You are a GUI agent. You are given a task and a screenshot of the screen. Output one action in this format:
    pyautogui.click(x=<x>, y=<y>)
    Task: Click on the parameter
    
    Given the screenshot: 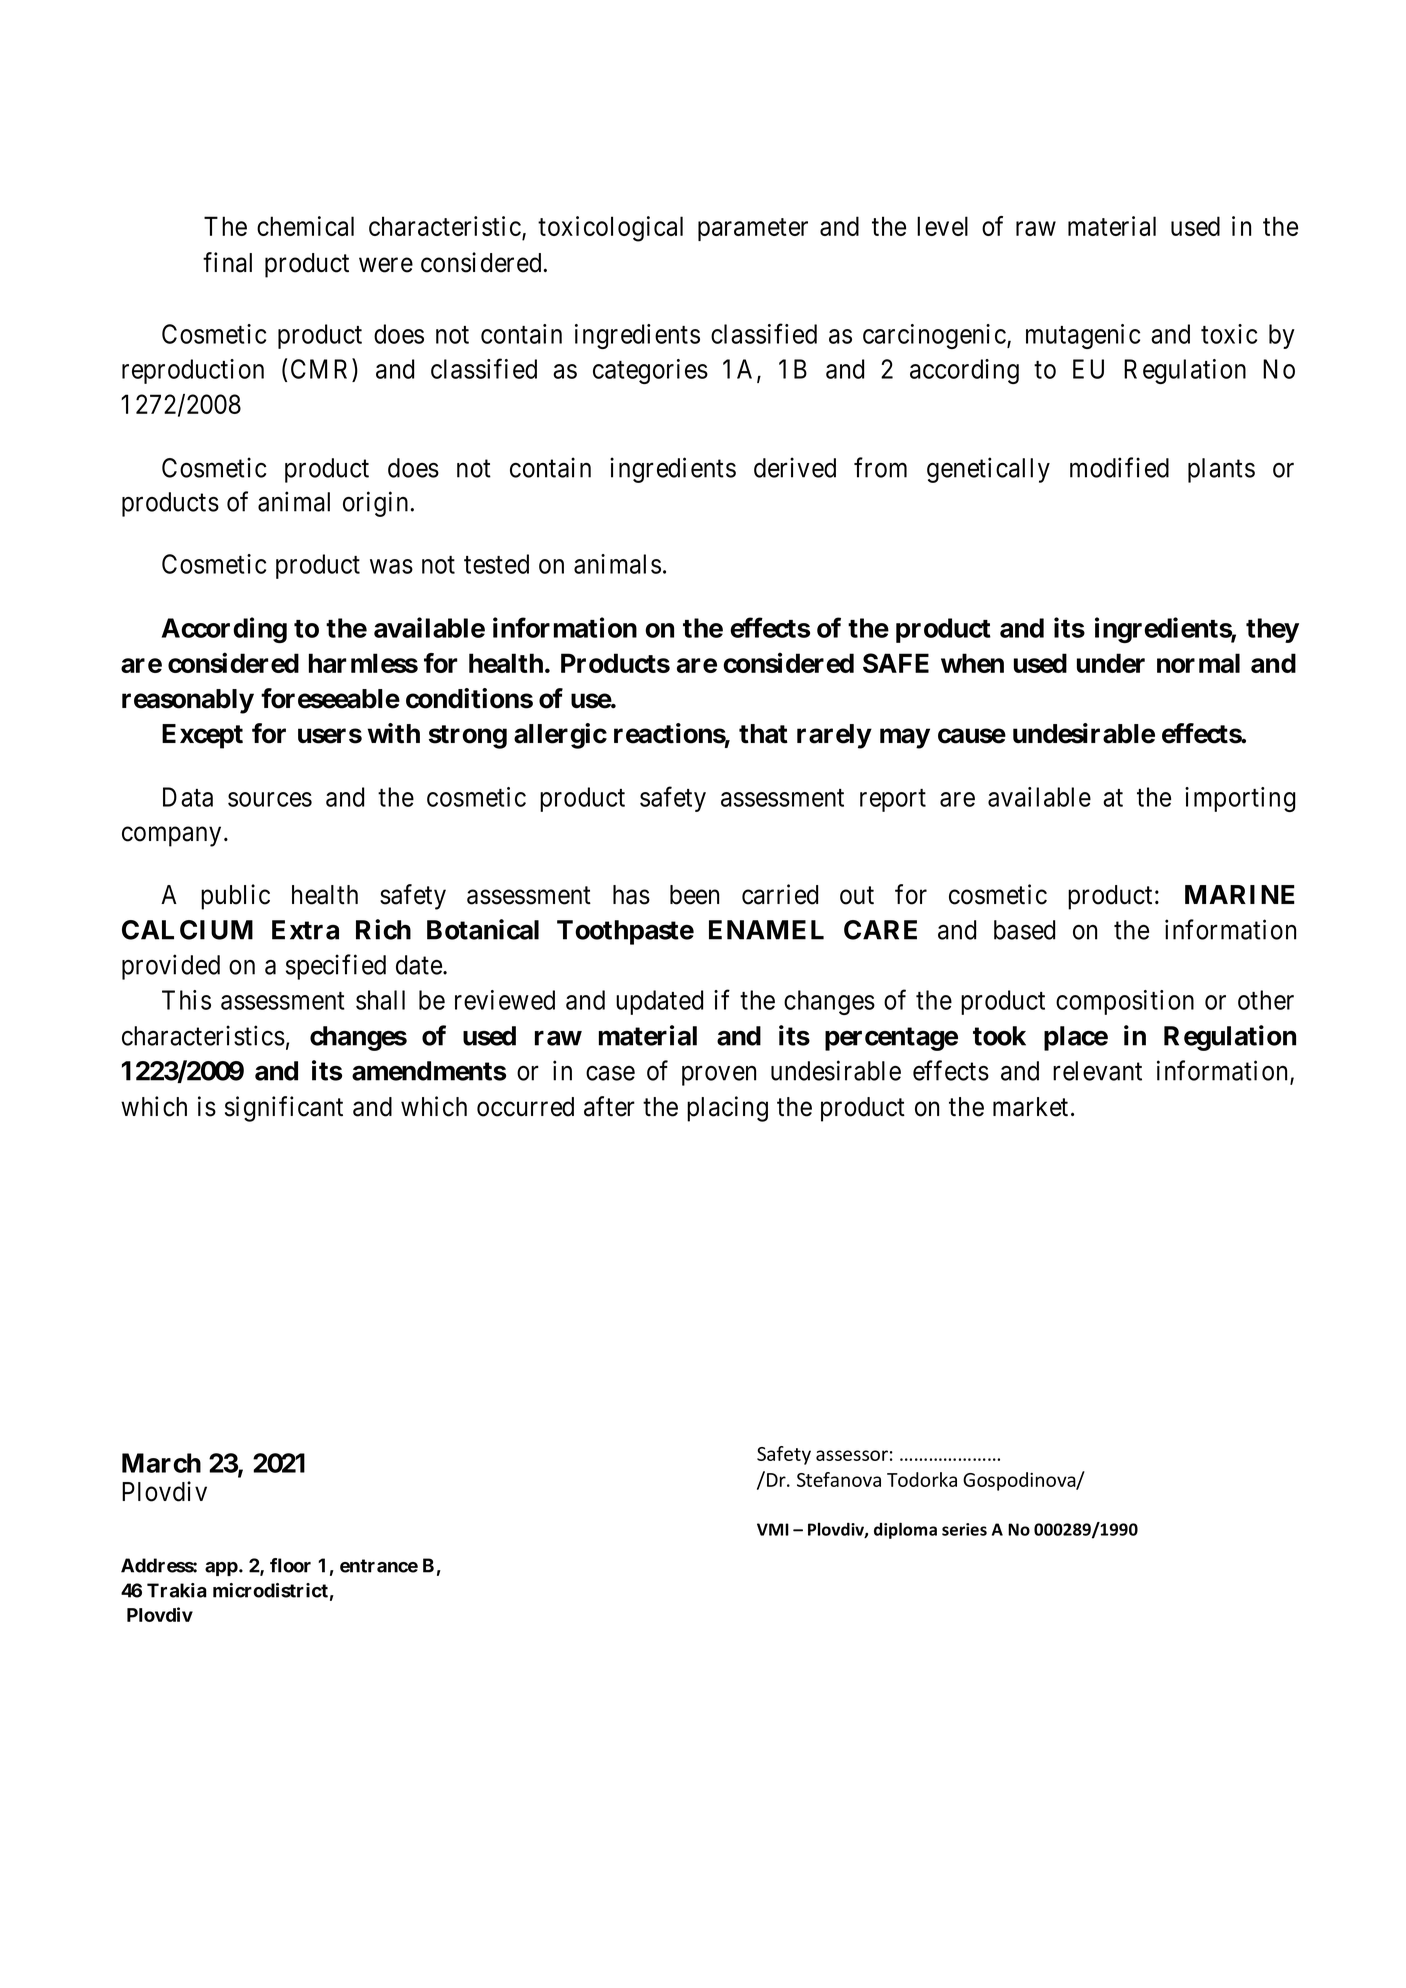 What is the action you would take?
    pyautogui.click(x=753, y=229)
